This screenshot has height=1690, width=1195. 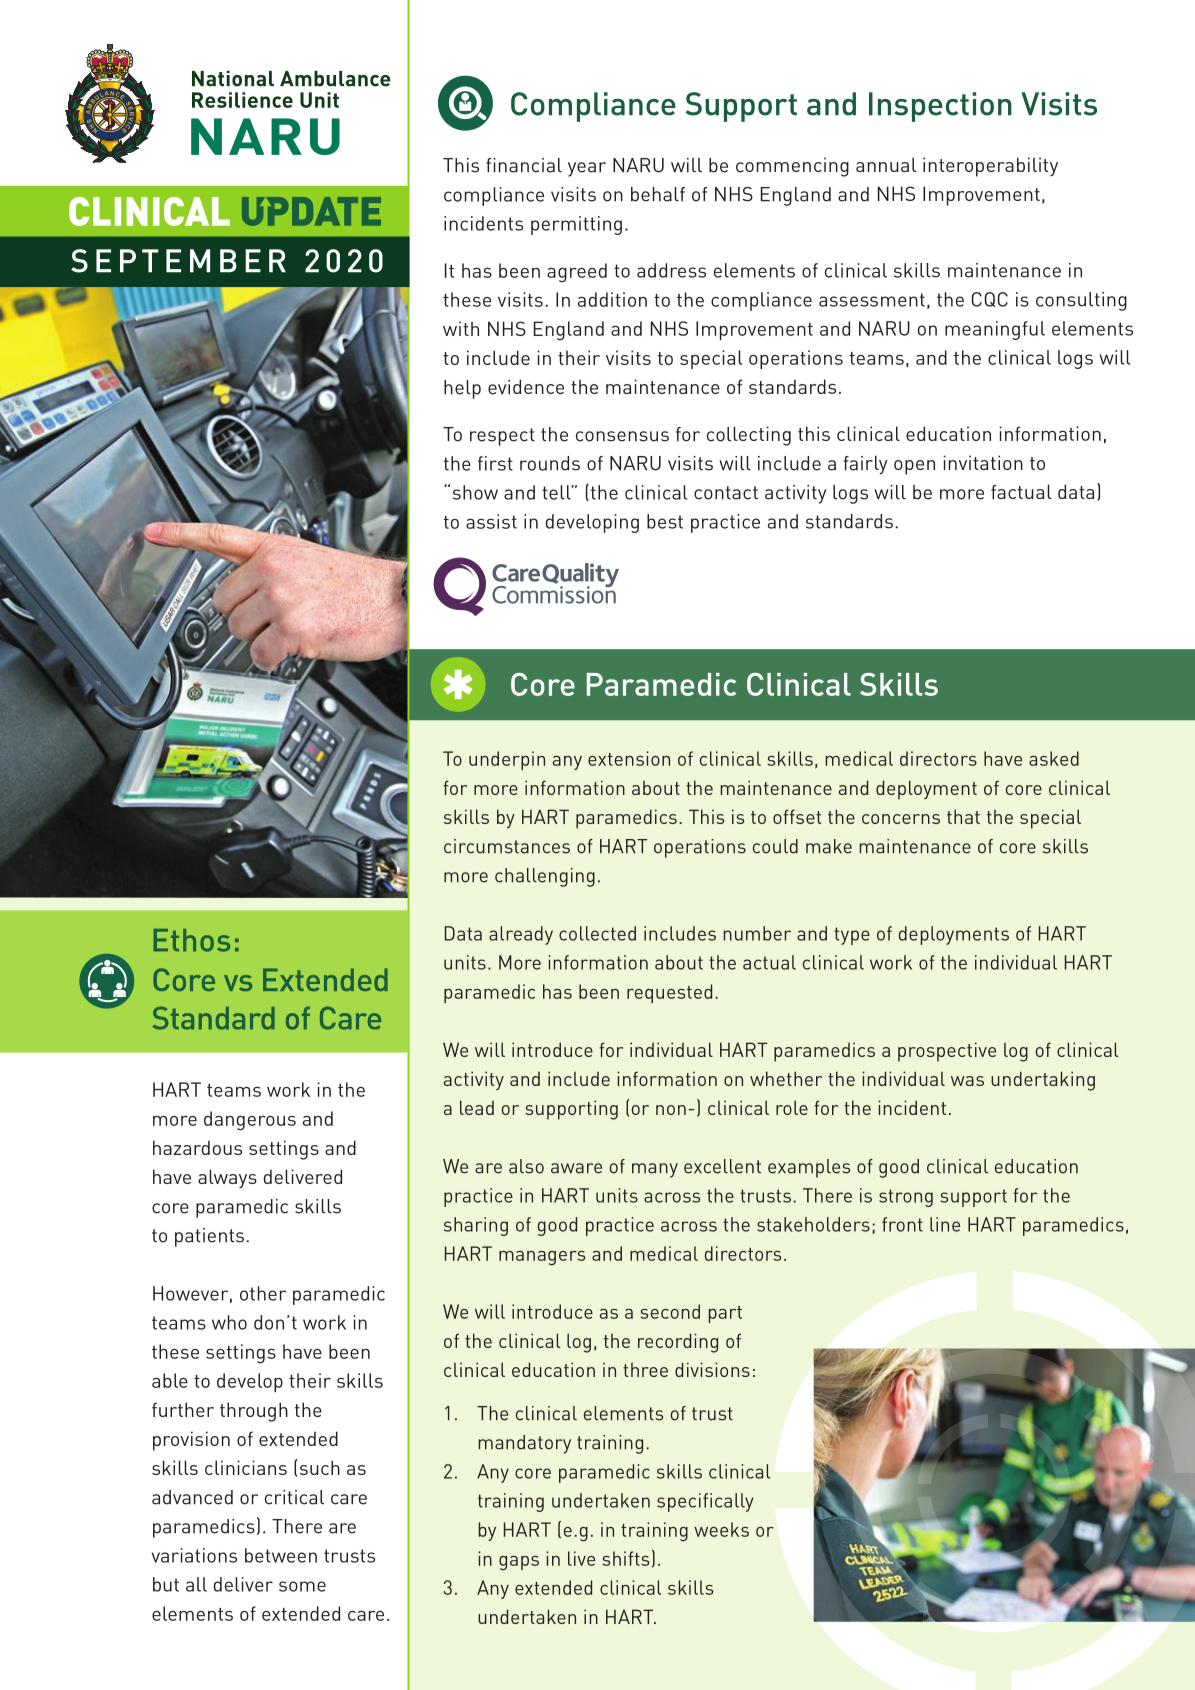 What do you see at coordinates (669, 993) in the screenshot?
I see `requested` at bounding box center [669, 993].
